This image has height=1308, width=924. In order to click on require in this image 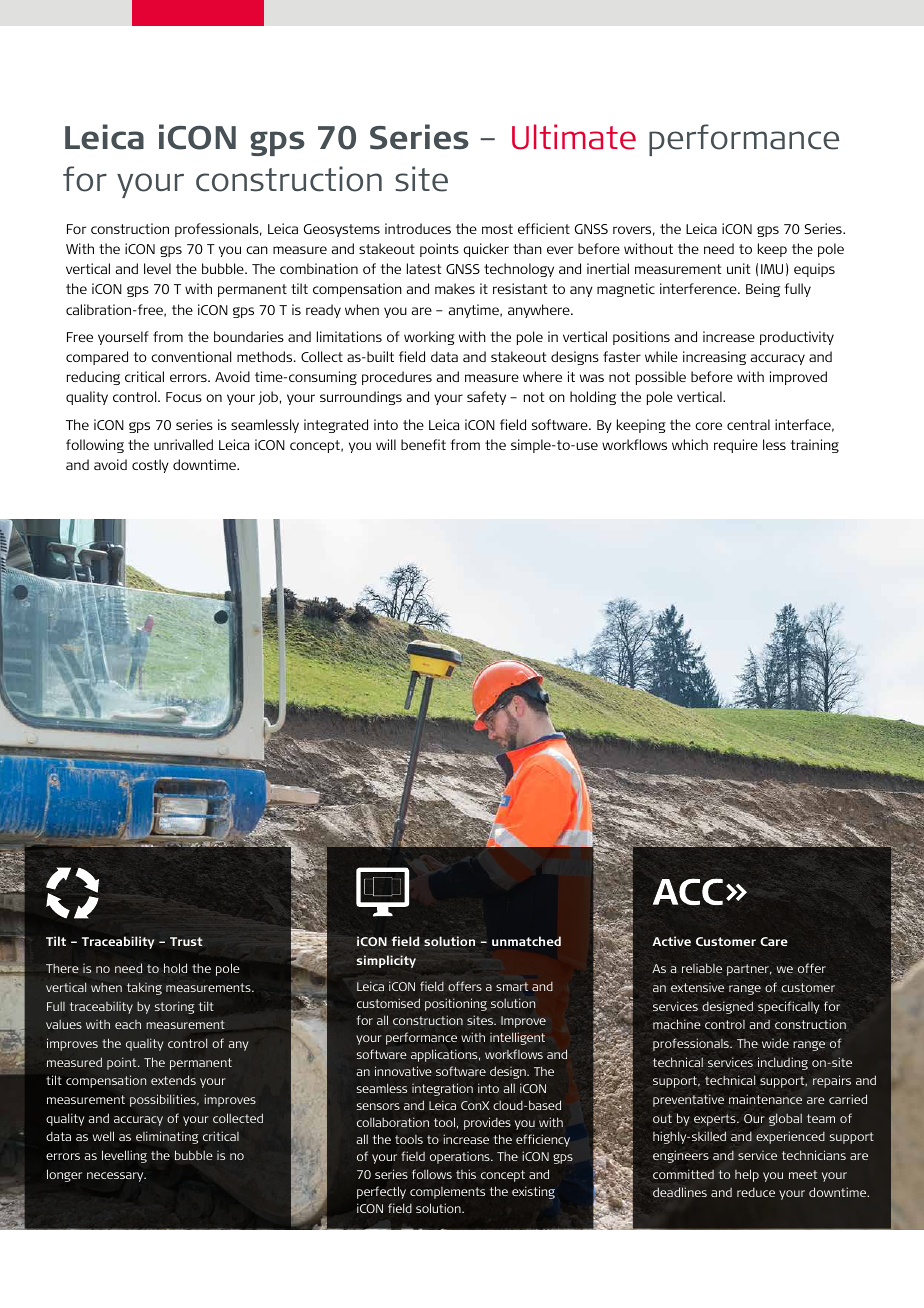, I will do `click(736, 446)`.
